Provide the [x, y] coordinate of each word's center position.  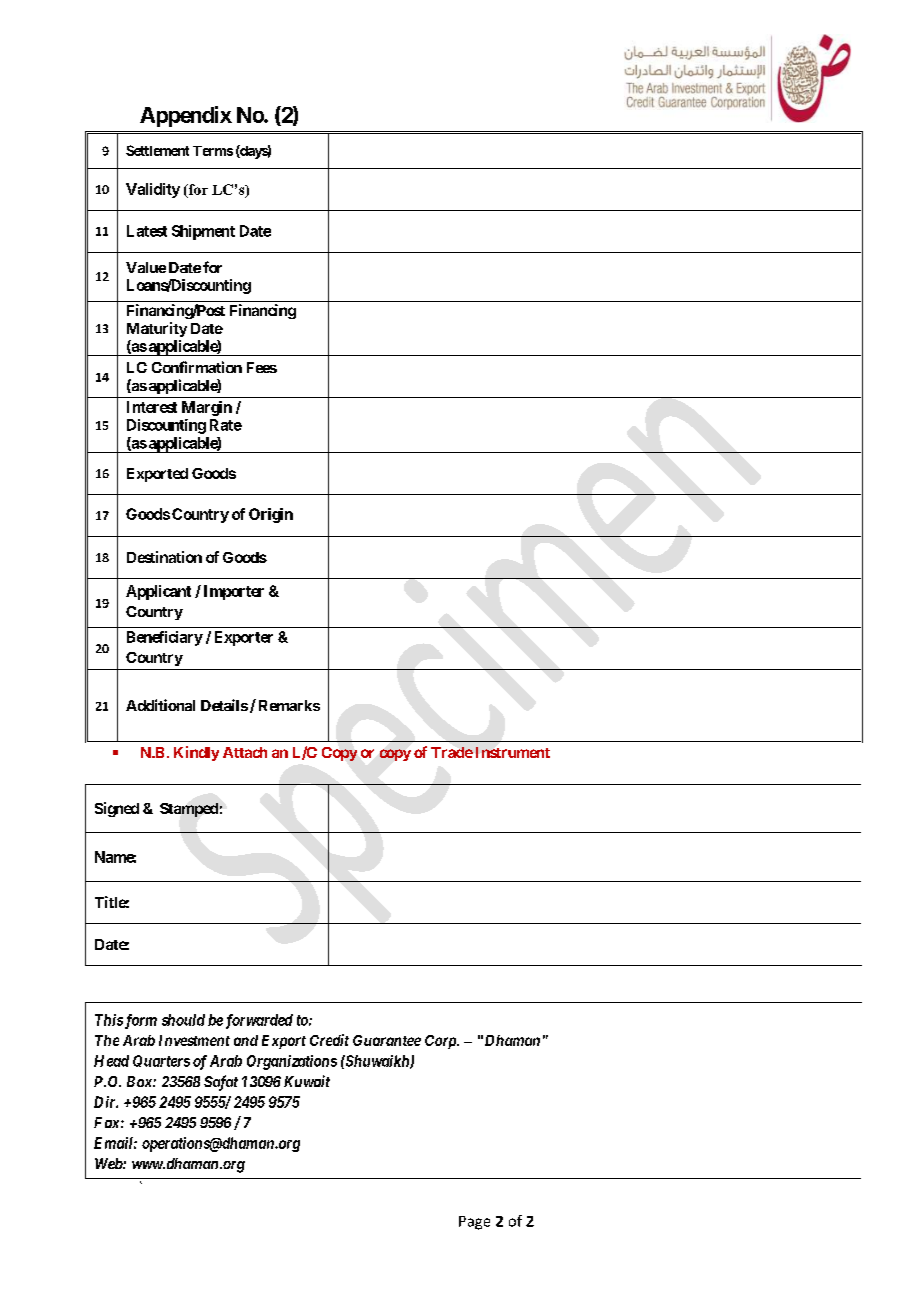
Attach [245, 752]
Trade [452, 752]
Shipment [203, 232]
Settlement [157, 150]
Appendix [186, 116]
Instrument [513, 752]
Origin [271, 515]
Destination [164, 557]
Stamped [189, 810]
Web [109, 1163]
